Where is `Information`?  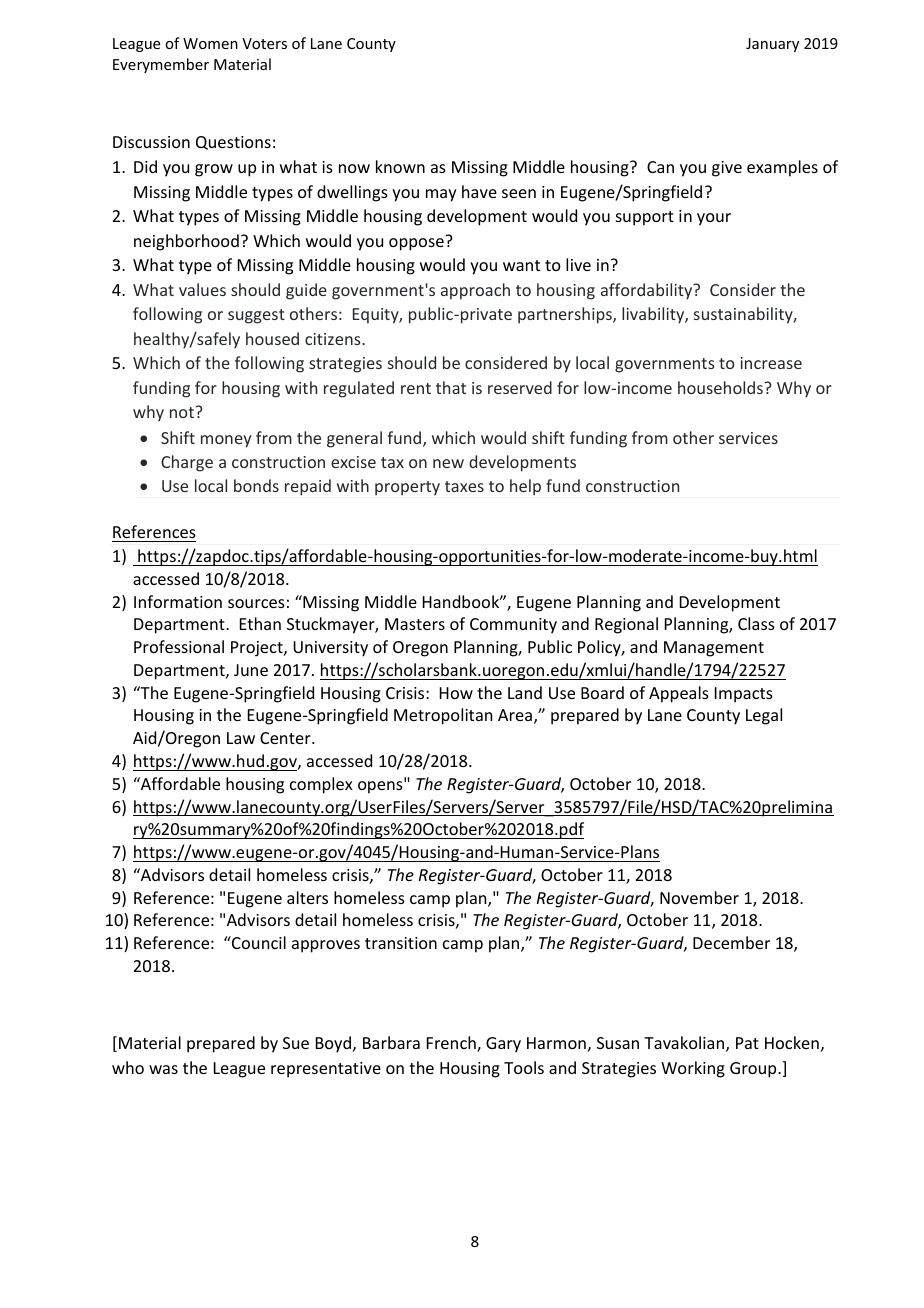 Information is located at coordinates (178, 601).
